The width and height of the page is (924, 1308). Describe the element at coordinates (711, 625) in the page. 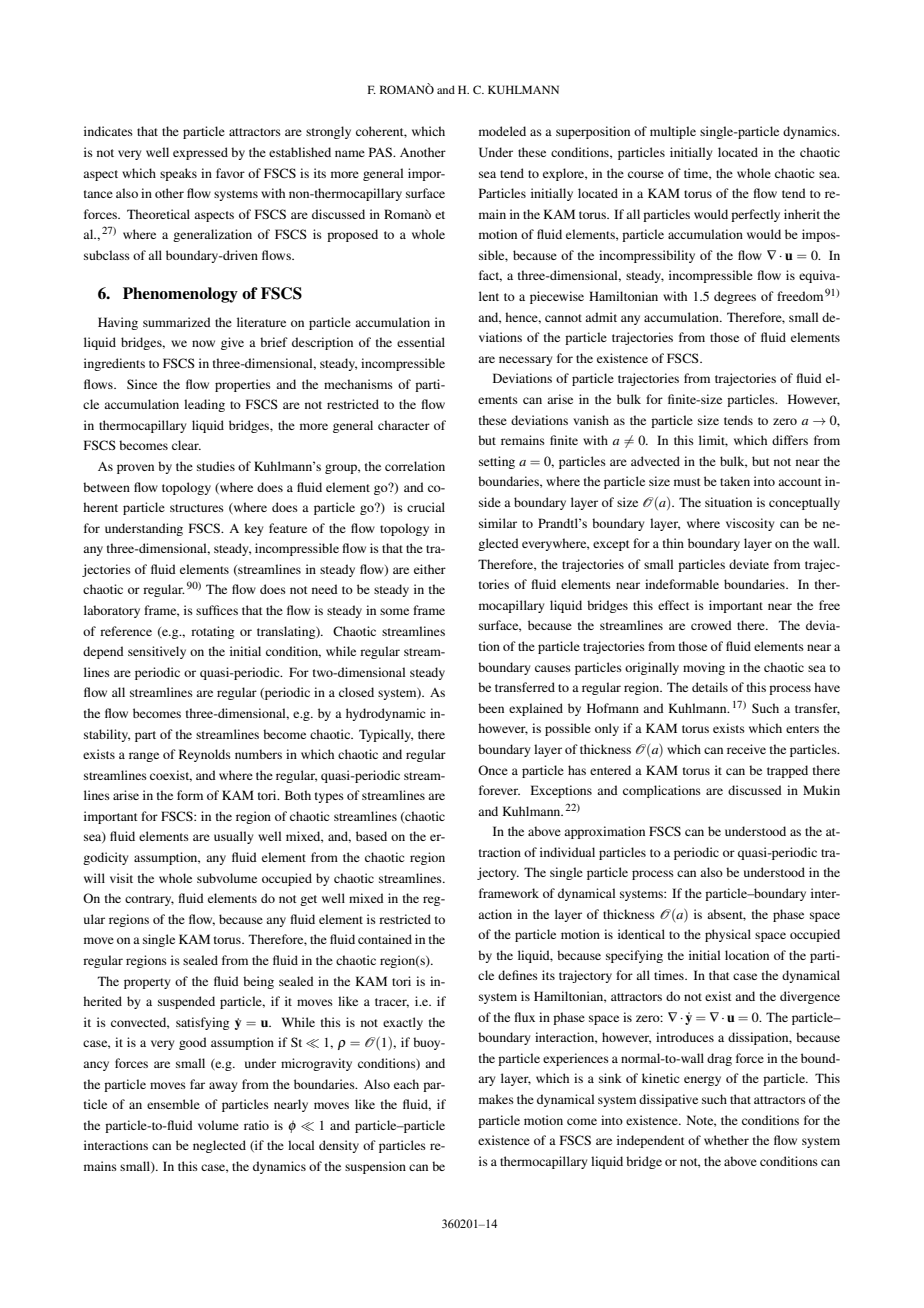

I see `crowed` at that location.
